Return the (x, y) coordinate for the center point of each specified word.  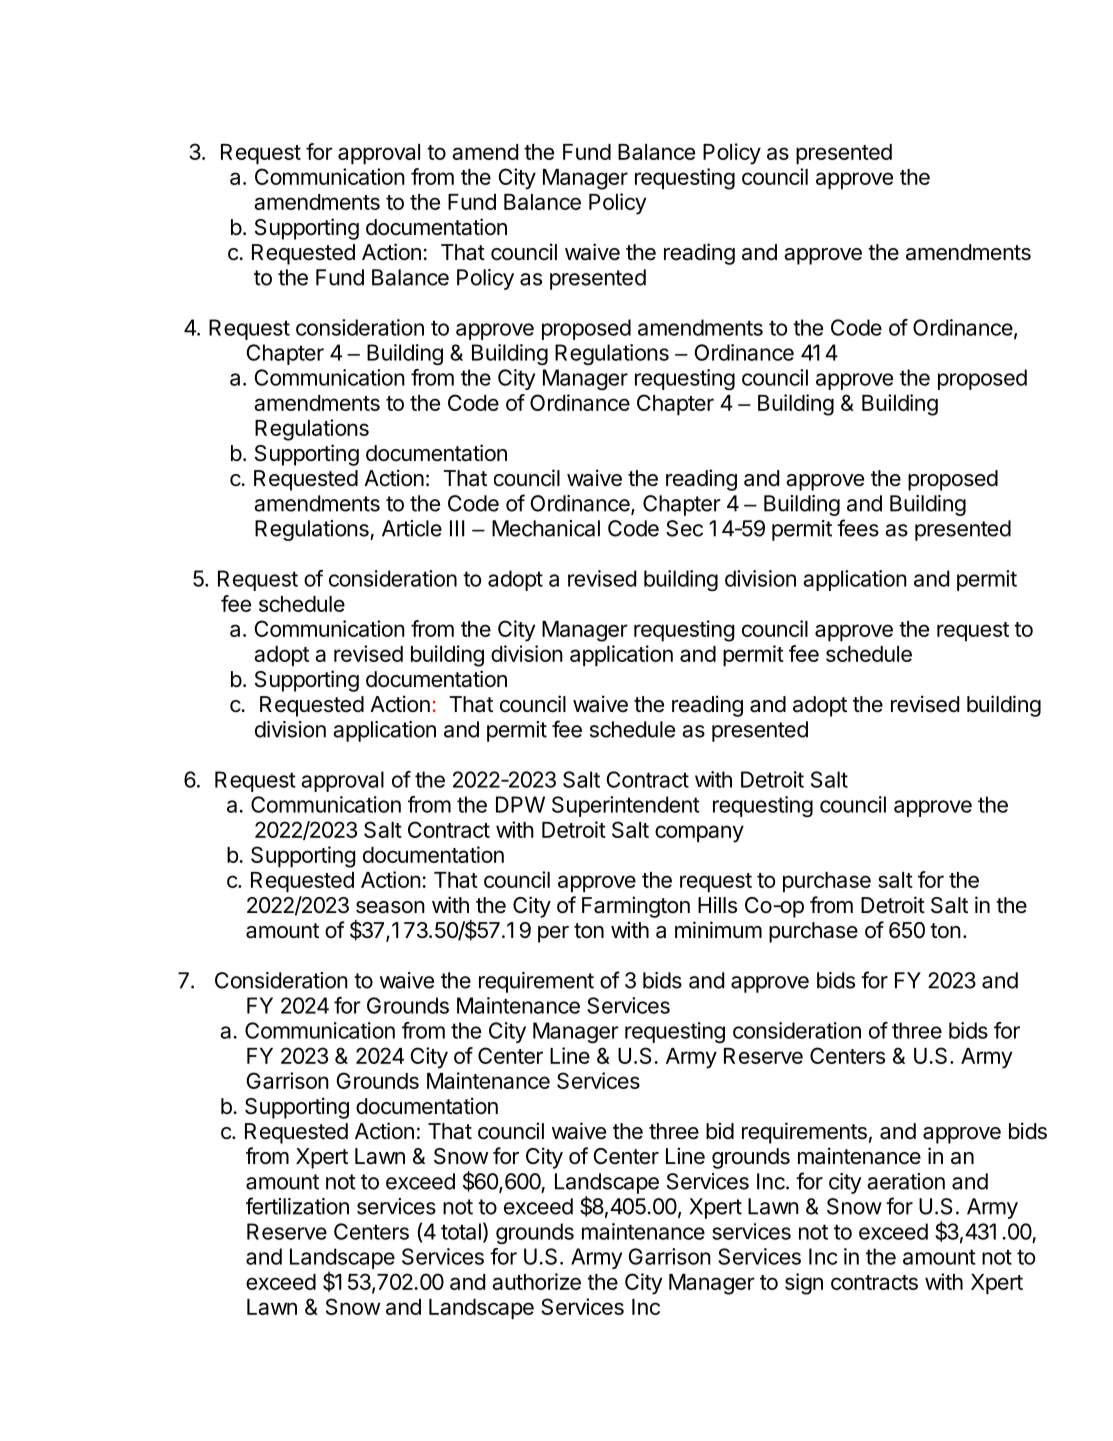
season (390, 907)
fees (858, 528)
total (461, 1231)
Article (412, 528)
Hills (717, 905)
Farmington (636, 907)
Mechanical (546, 528)
